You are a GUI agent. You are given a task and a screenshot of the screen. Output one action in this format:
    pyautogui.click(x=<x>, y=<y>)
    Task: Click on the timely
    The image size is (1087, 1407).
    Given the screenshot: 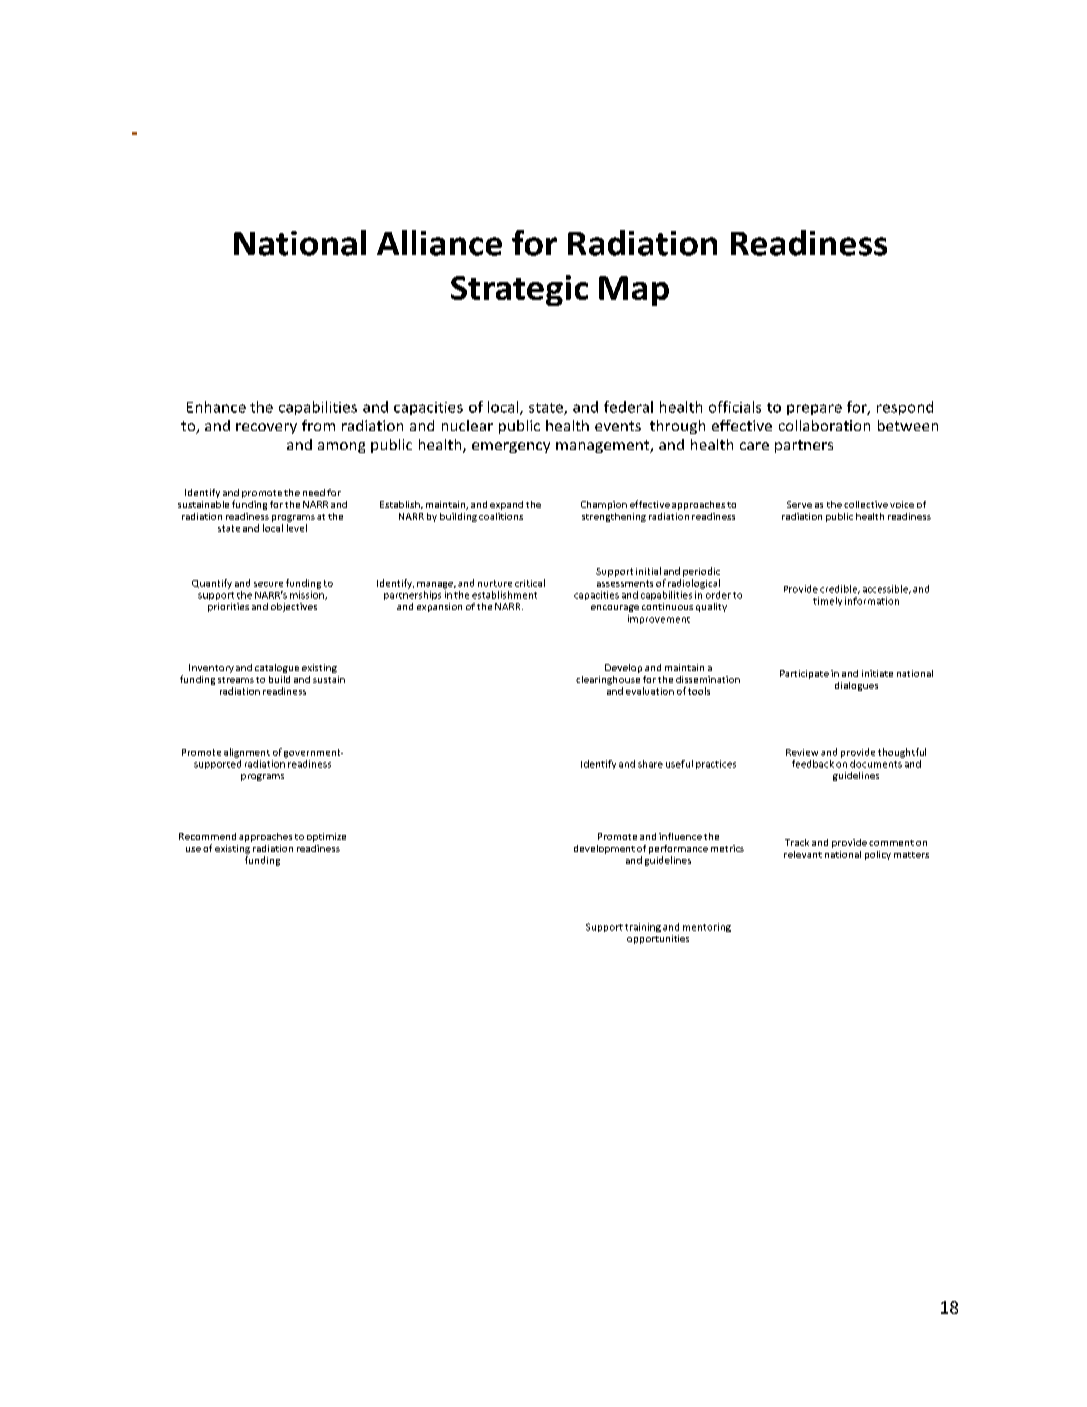 What is the action you would take?
    pyautogui.click(x=827, y=601)
